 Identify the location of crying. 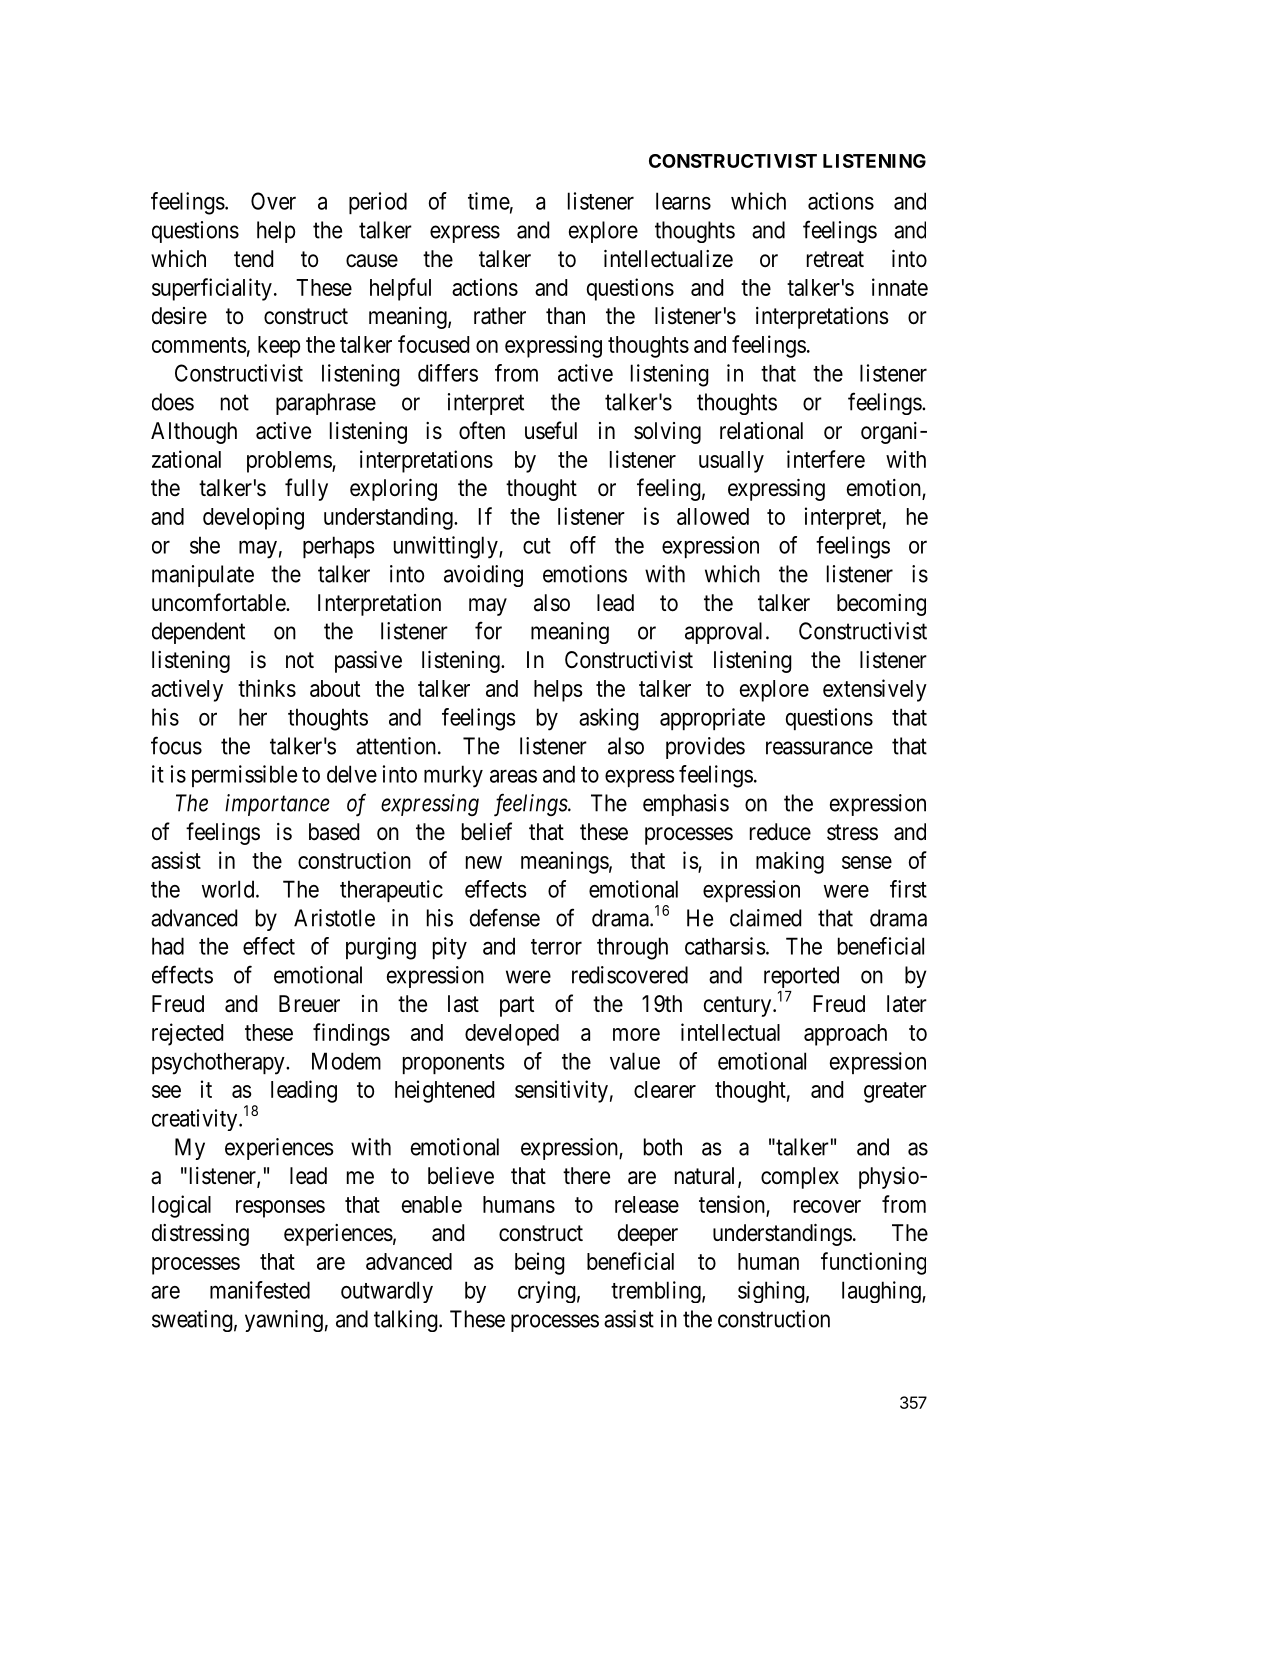
(547, 1292).
